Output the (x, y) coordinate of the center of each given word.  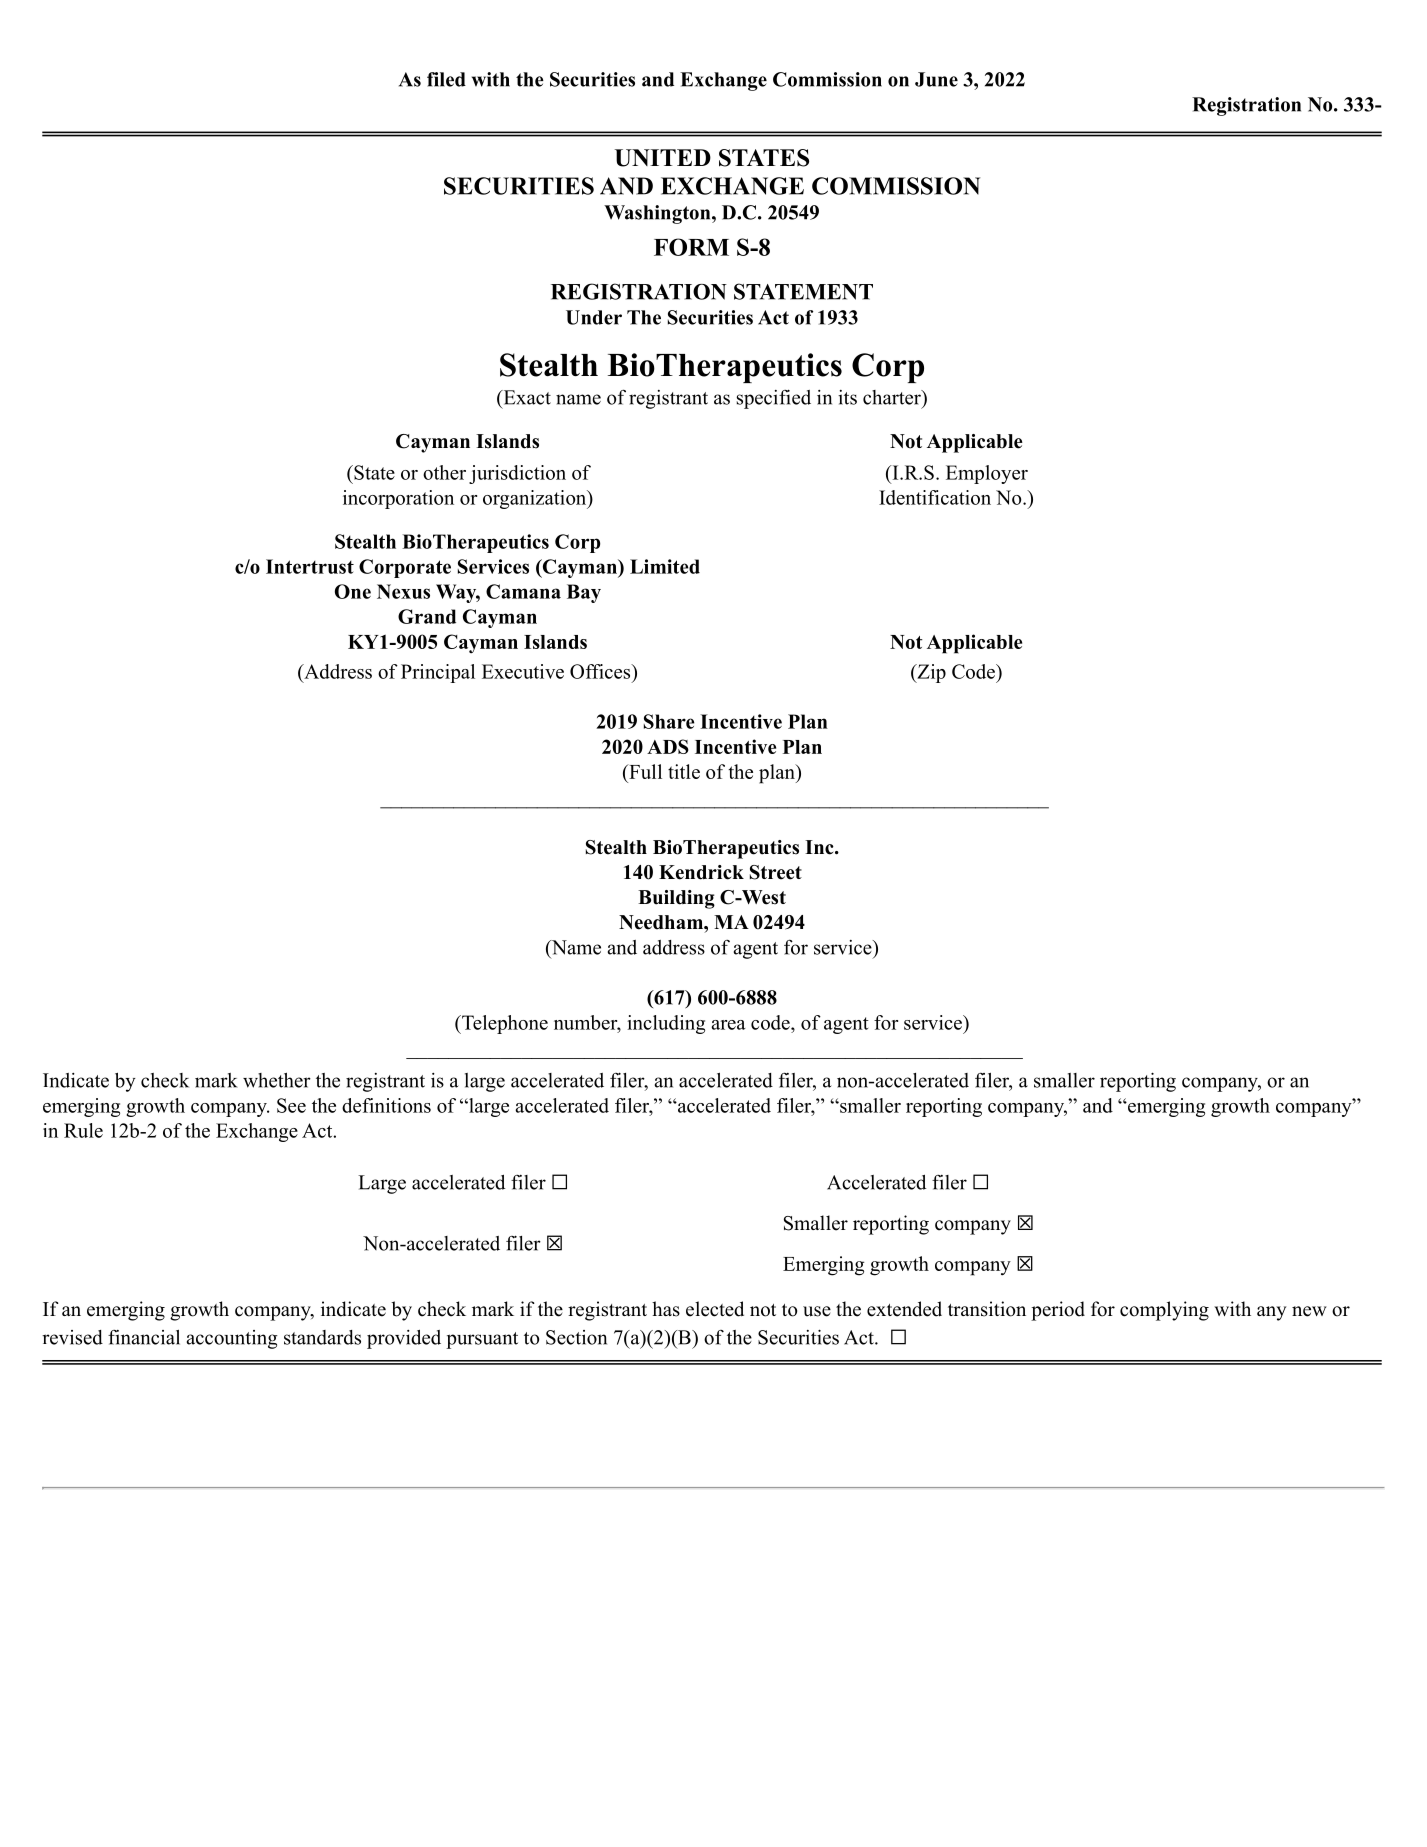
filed (446, 79)
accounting (232, 1339)
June (936, 79)
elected (715, 1309)
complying (1164, 1311)
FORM (691, 247)
